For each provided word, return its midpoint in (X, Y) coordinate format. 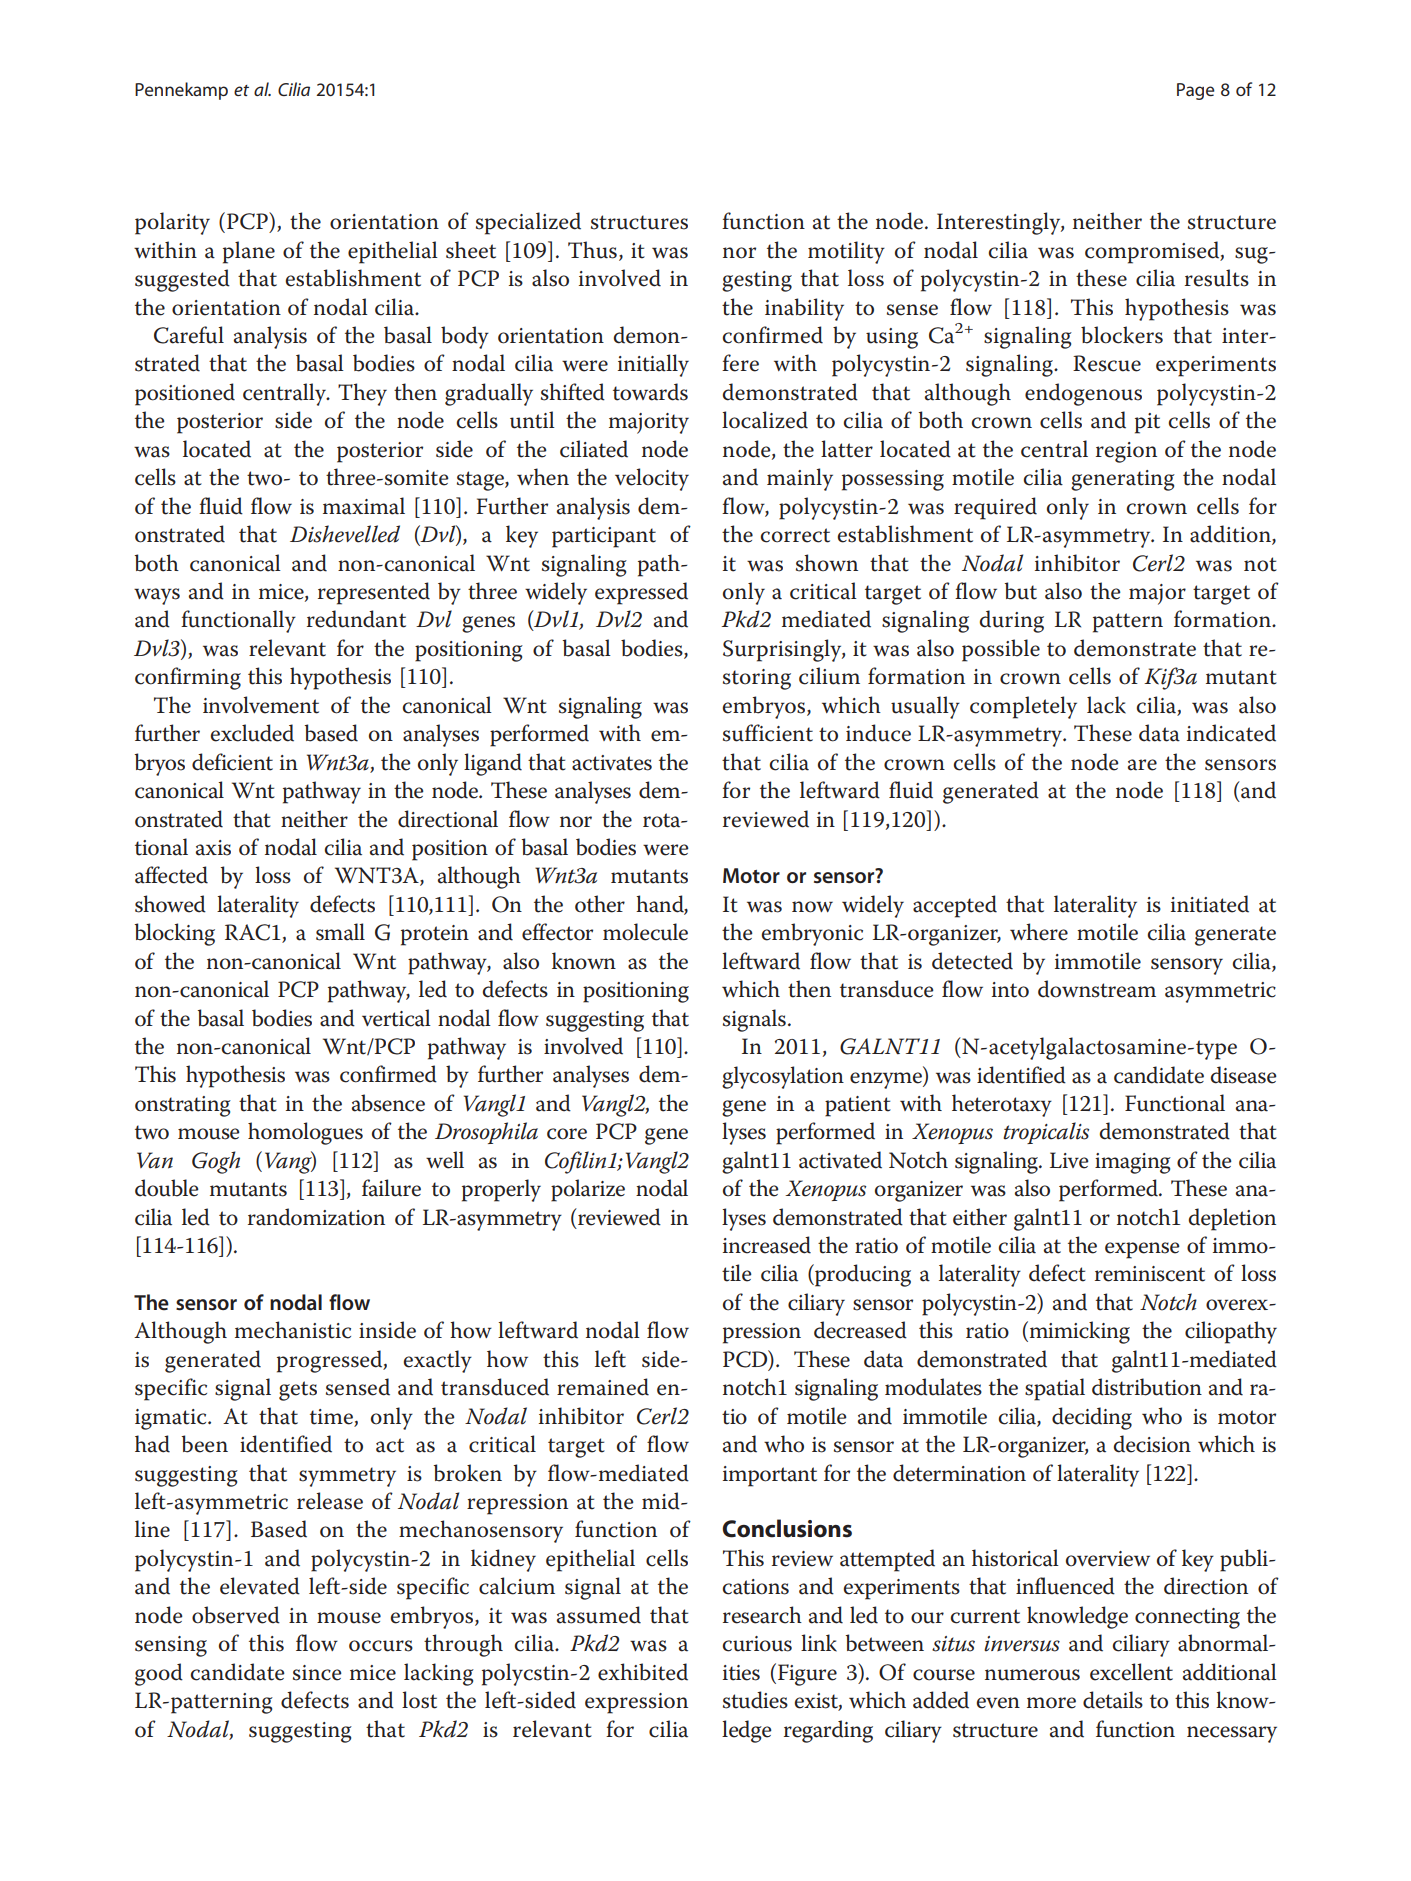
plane (249, 252)
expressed (641, 593)
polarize (588, 1190)
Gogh (216, 1162)
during (1012, 621)
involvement (261, 705)
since (317, 1673)
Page (1196, 91)
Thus (592, 250)
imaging (1133, 1163)
